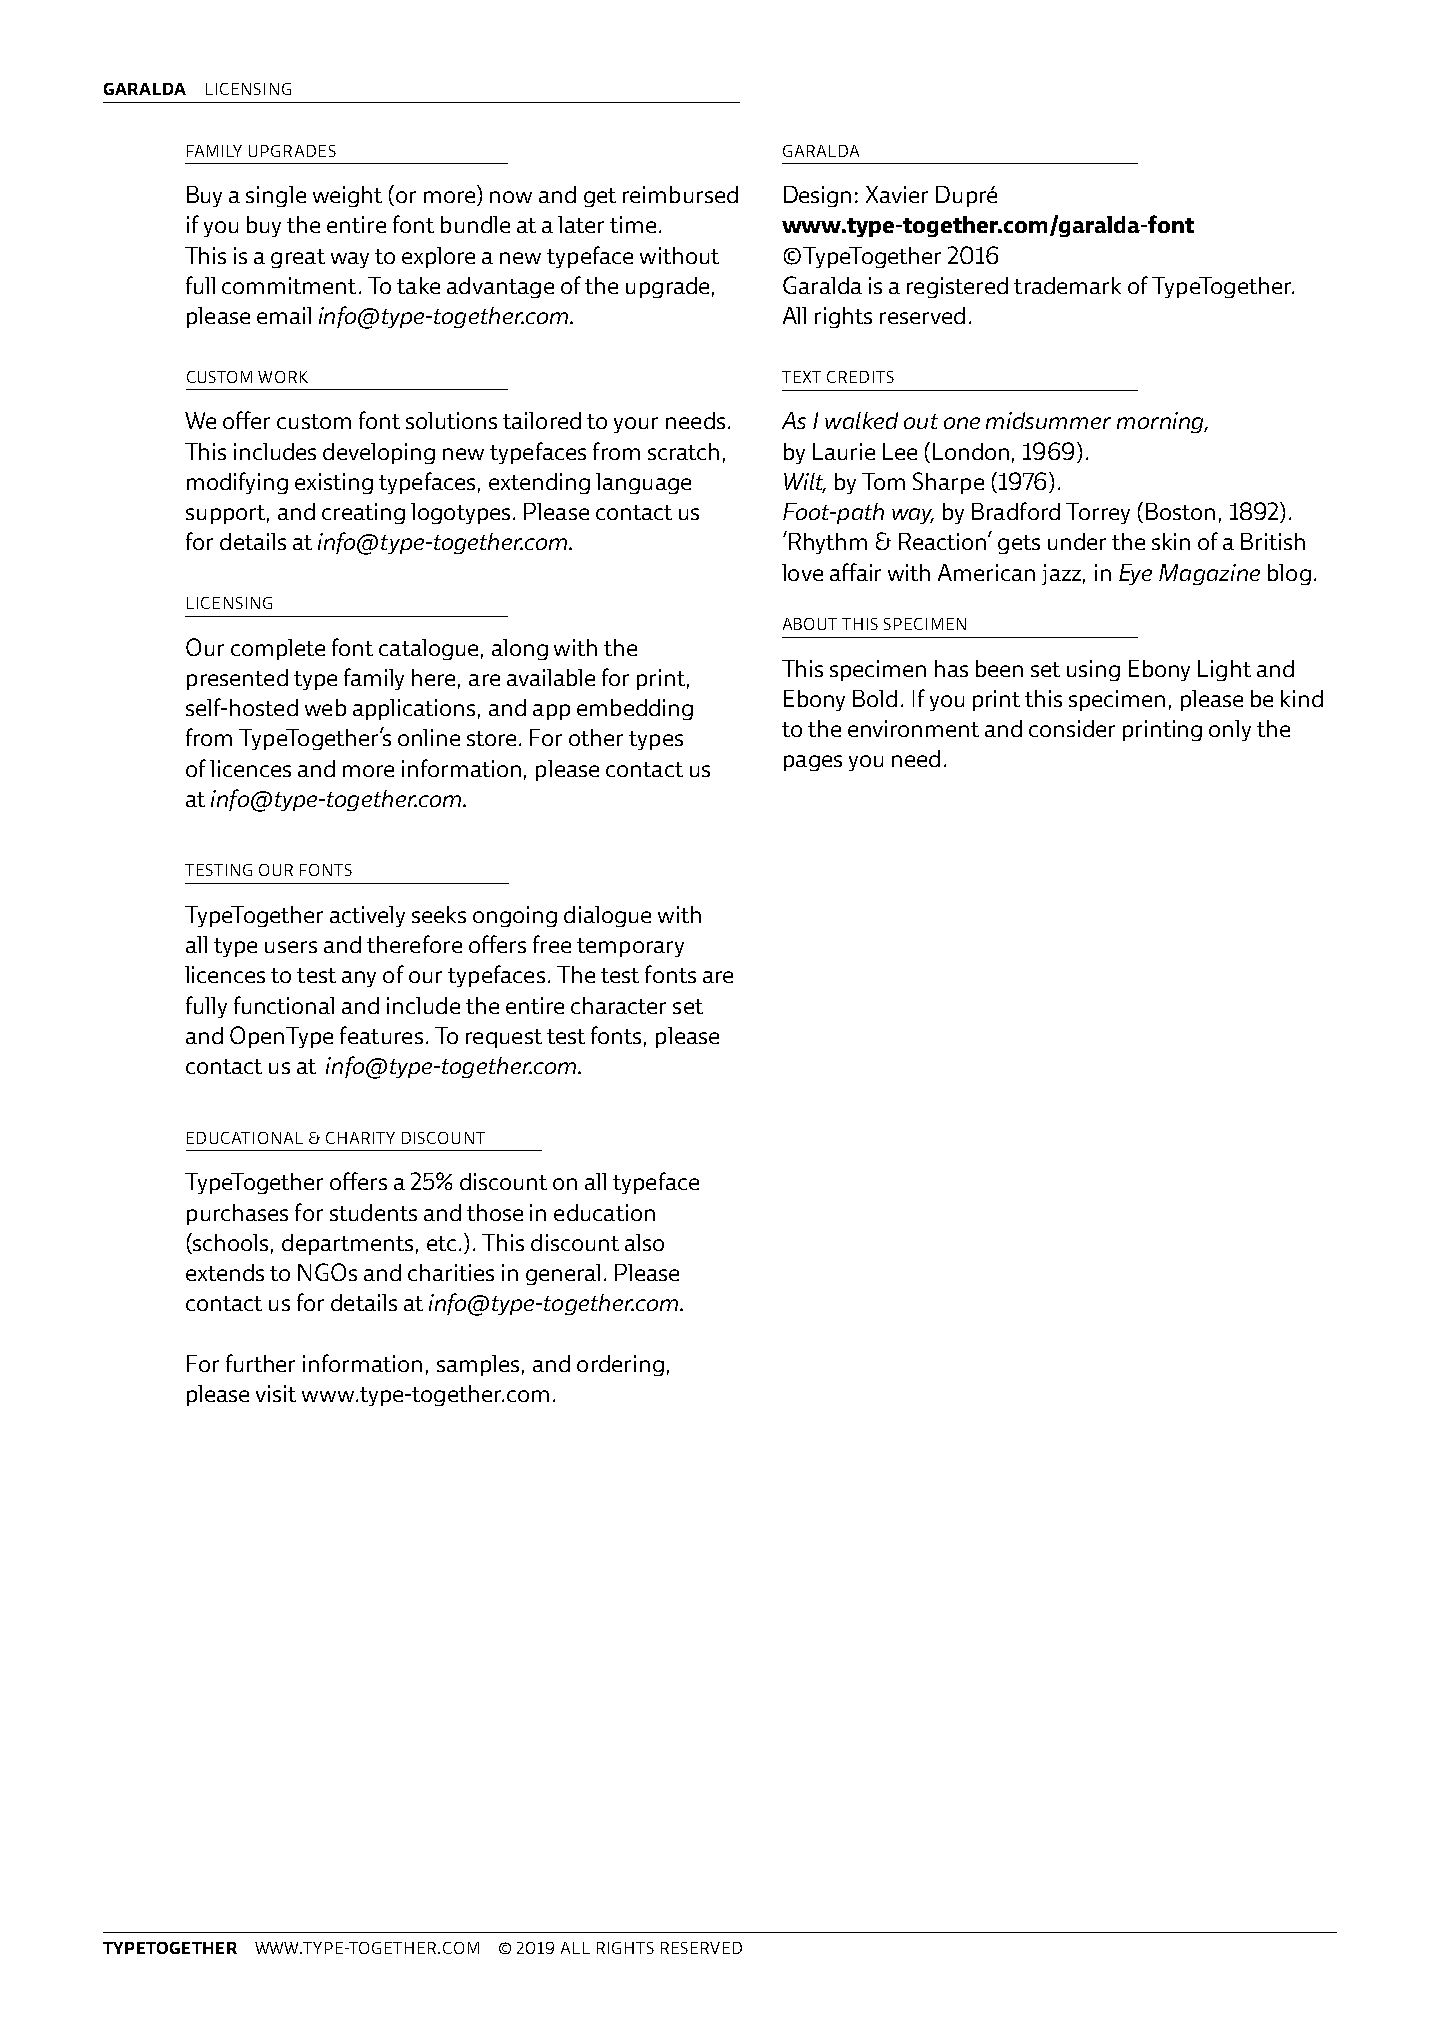 This document has height=2036, width=1440. Describe the element at coordinates (813, 763) in the document. I see `pages` at that location.
